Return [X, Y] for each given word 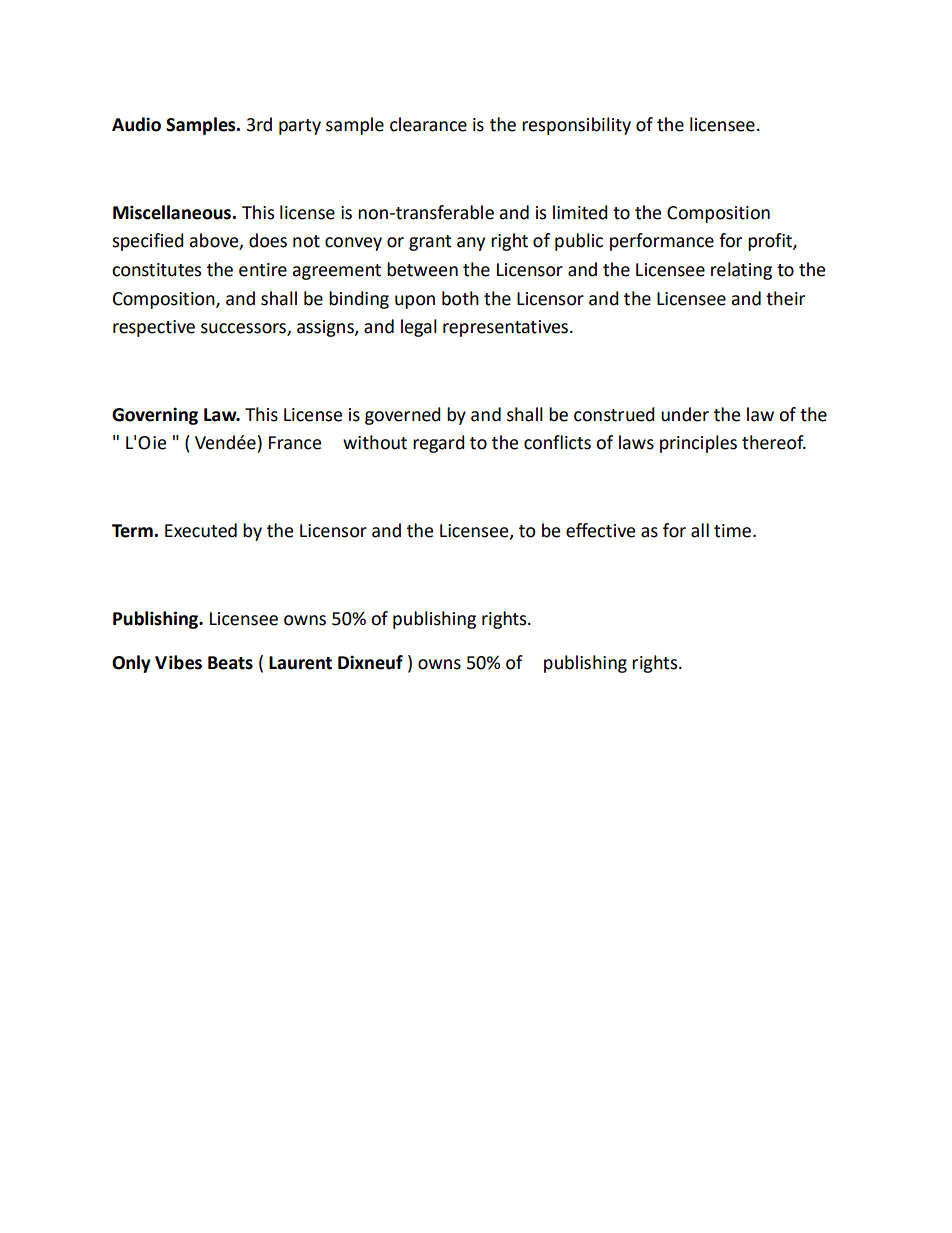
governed [403, 416]
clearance [428, 124]
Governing [155, 416]
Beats [230, 663]
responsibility [576, 126]
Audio [136, 124]
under [685, 414]
